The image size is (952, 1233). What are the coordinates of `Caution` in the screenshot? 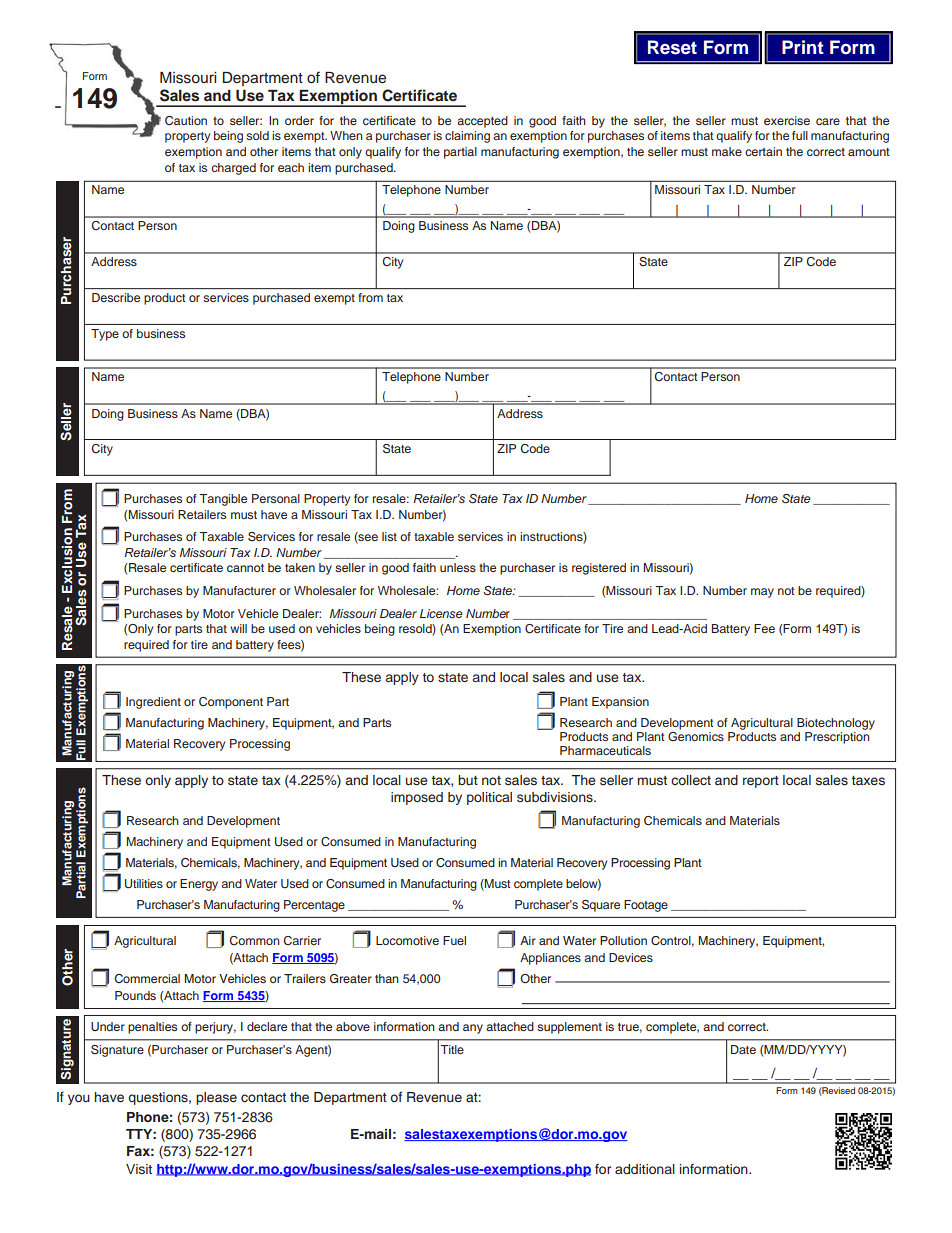 It's located at (186, 120).
